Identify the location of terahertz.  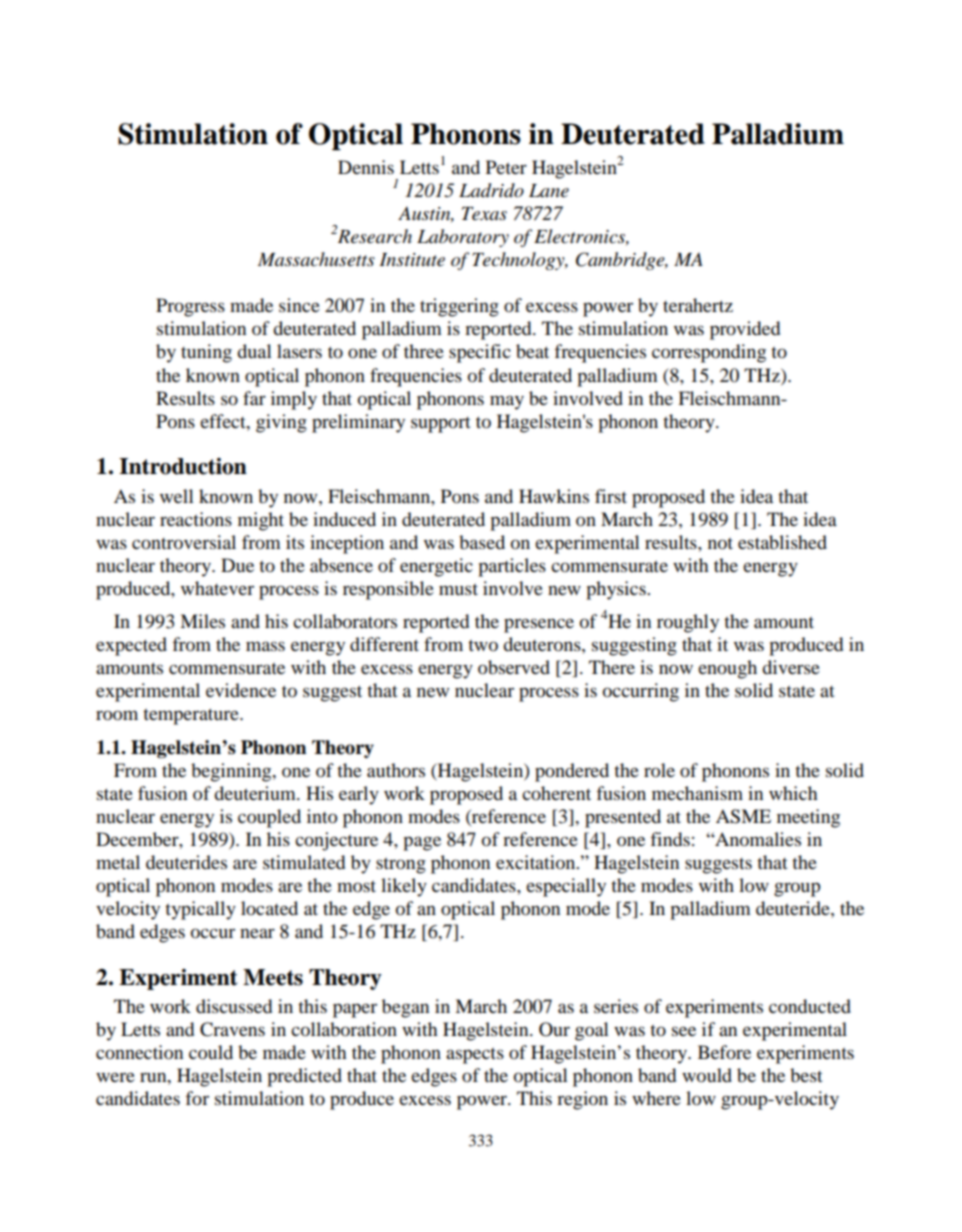
(698, 305).
